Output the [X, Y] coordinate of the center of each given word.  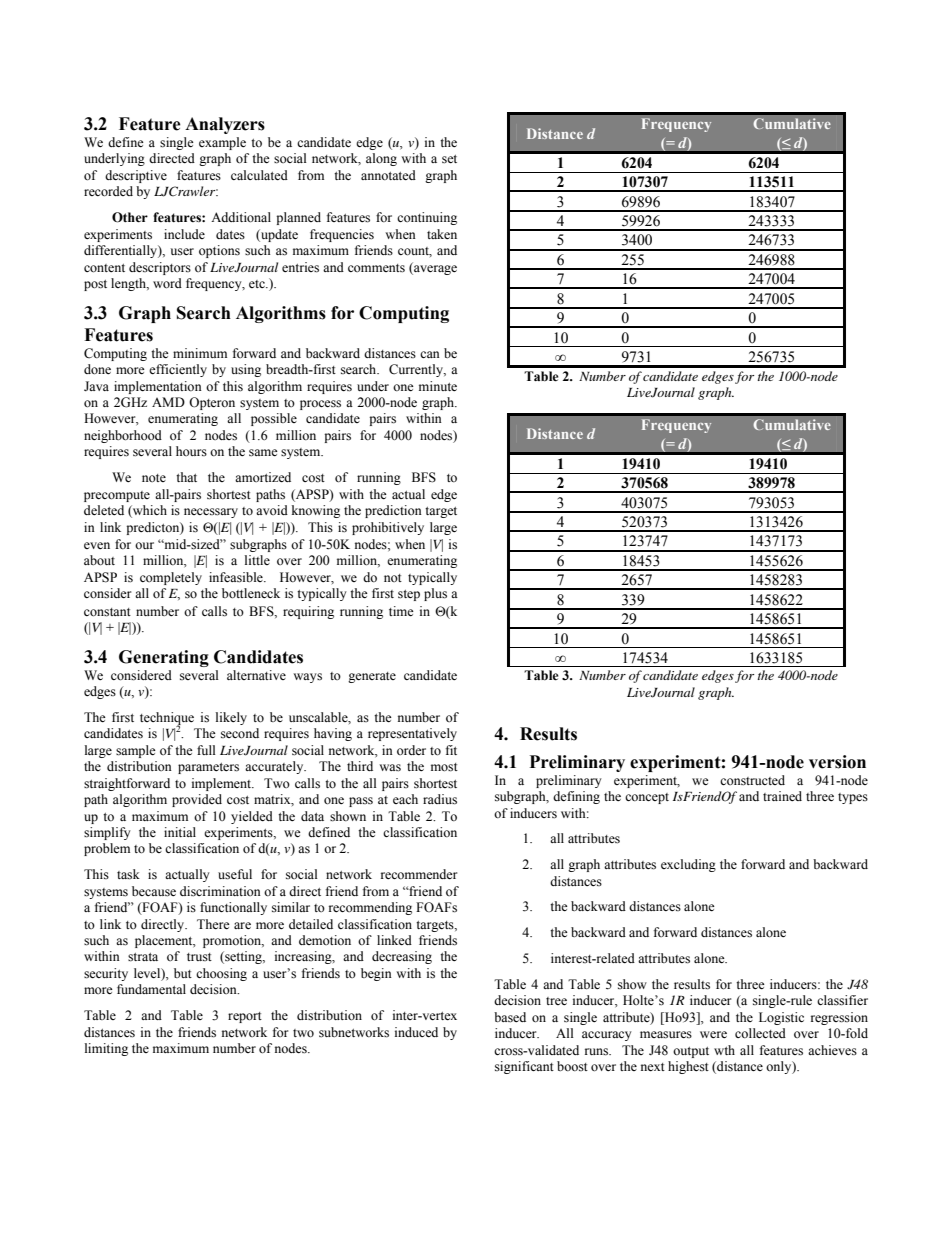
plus [435, 594]
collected [760, 1033]
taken [442, 234]
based [510, 1017]
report [245, 1017]
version [837, 762]
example [222, 143]
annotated [388, 175]
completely [171, 578]
